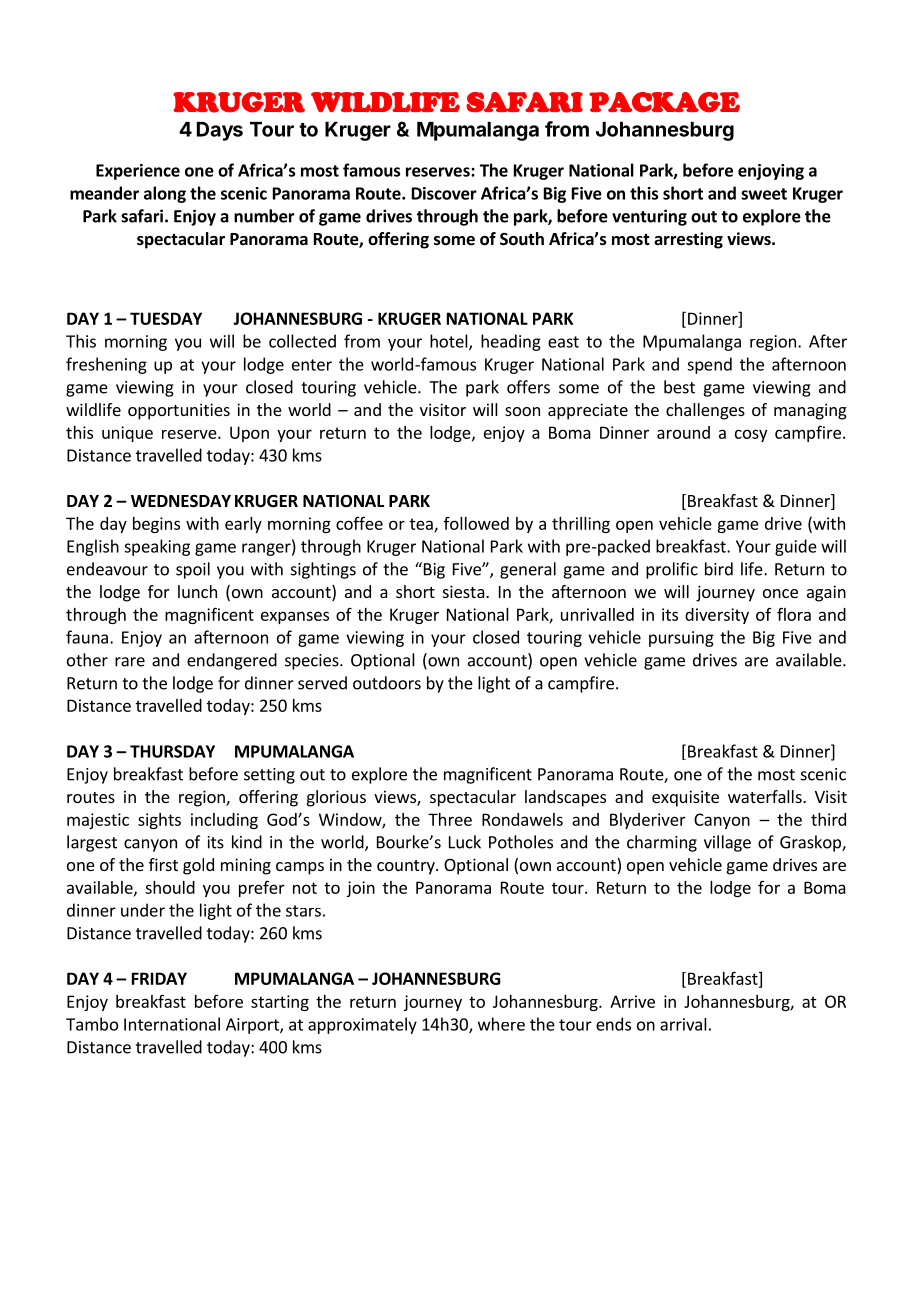  Describe the element at coordinates (664, 102) in the page. I see `PACKAGE` at that location.
